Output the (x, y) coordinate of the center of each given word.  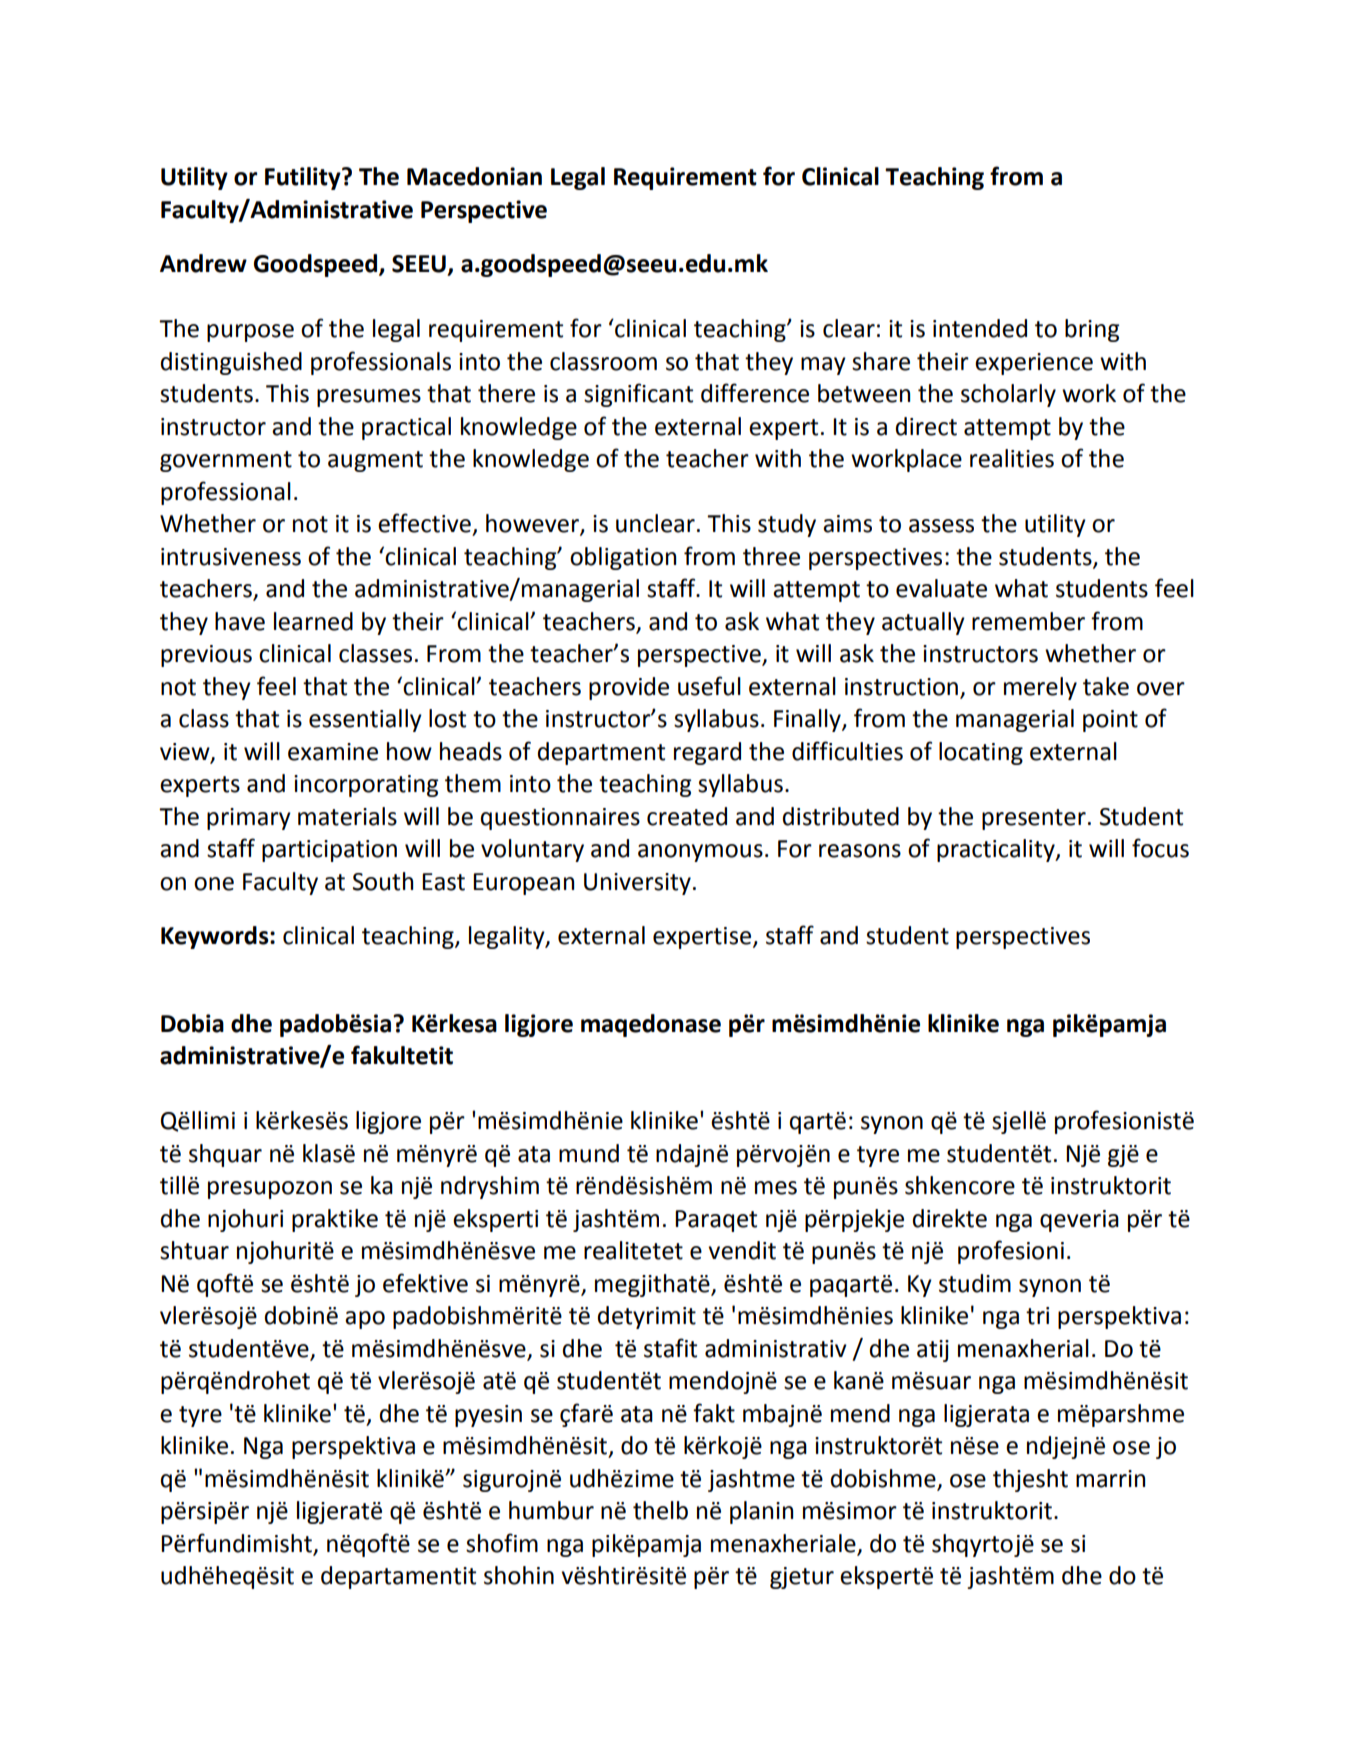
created (687, 816)
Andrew (203, 263)
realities (1012, 458)
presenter (1034, 819)
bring (1092, 330)
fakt (714, 1413)
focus (1160, 848)
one (214, 884)
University (637, 884)
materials (347, 816)
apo (365, 1320)
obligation (623, 558)
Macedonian (474, 176)
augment (375, 461)
